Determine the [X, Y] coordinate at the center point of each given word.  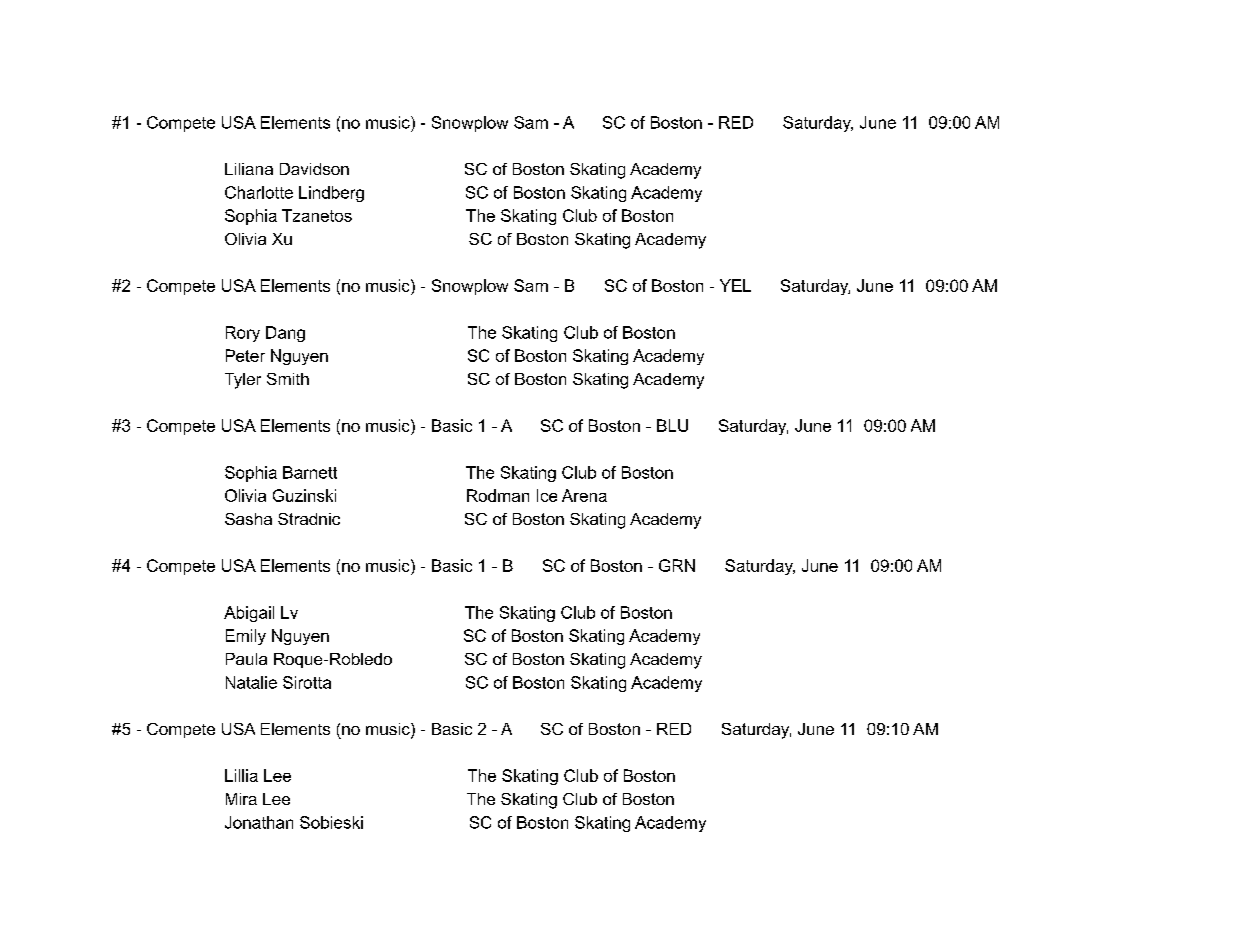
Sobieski [331, 822]
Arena [584, 495]
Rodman [498, 495]
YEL [735, 285]
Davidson [314, 169]
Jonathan [259, 822]
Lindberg [331, 194]
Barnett [310, 472]
